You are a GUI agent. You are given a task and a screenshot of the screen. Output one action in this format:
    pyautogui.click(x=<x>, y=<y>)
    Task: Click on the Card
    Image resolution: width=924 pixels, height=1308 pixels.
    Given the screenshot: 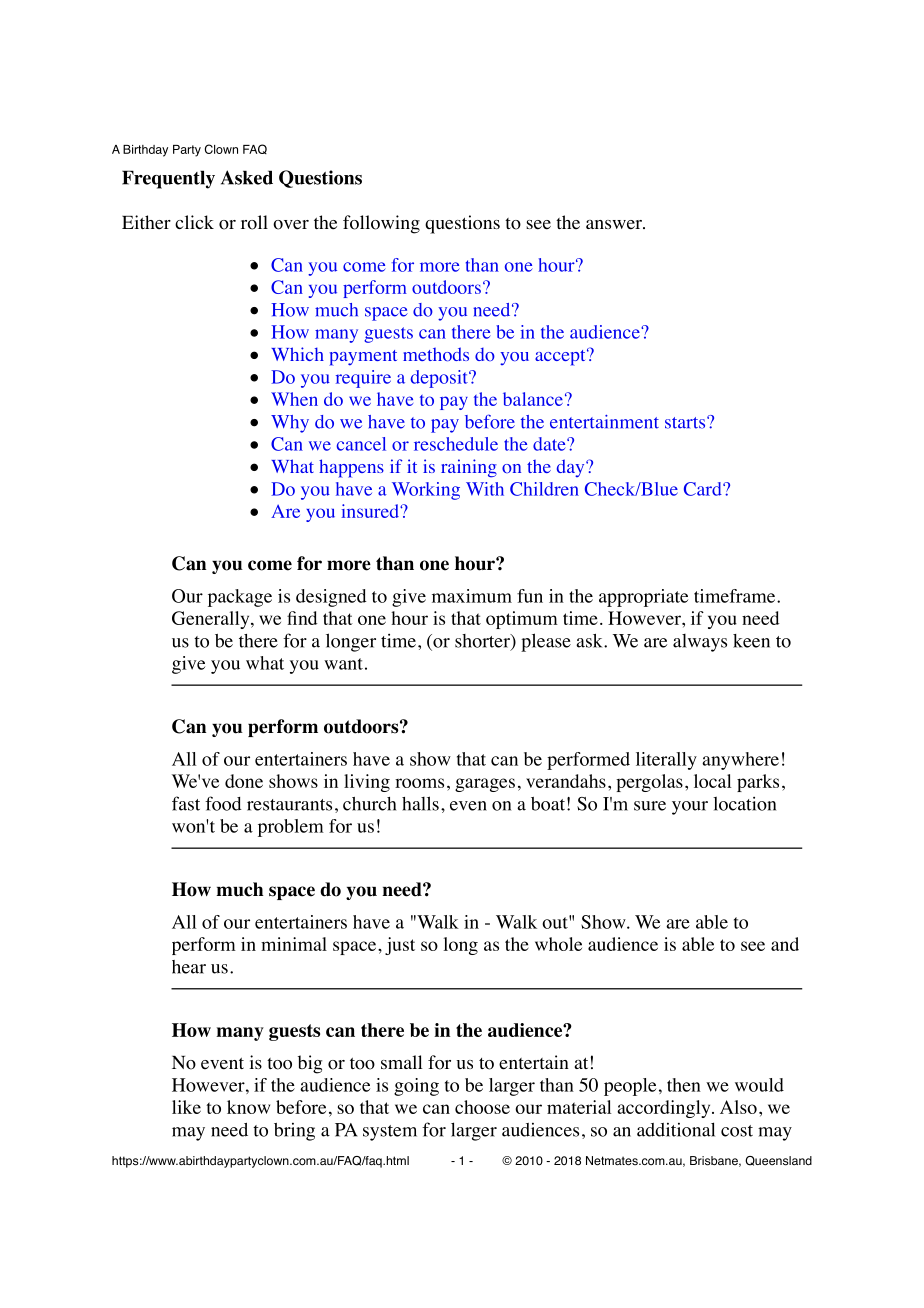 What is the action you would take?
    pyautogui.click(x=704, y=489)
